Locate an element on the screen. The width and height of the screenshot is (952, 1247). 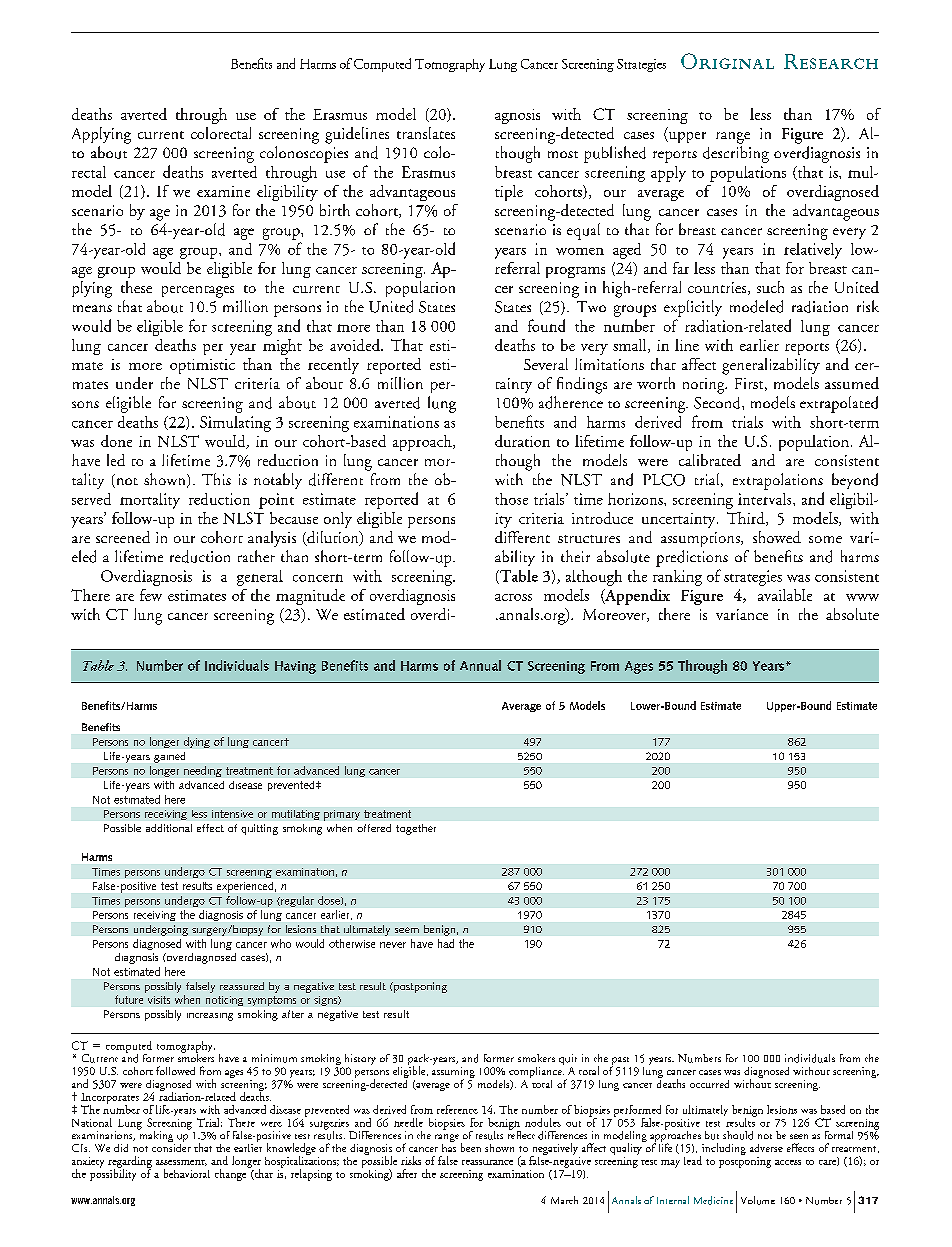
Annual is located at coordinates (480, 665).
